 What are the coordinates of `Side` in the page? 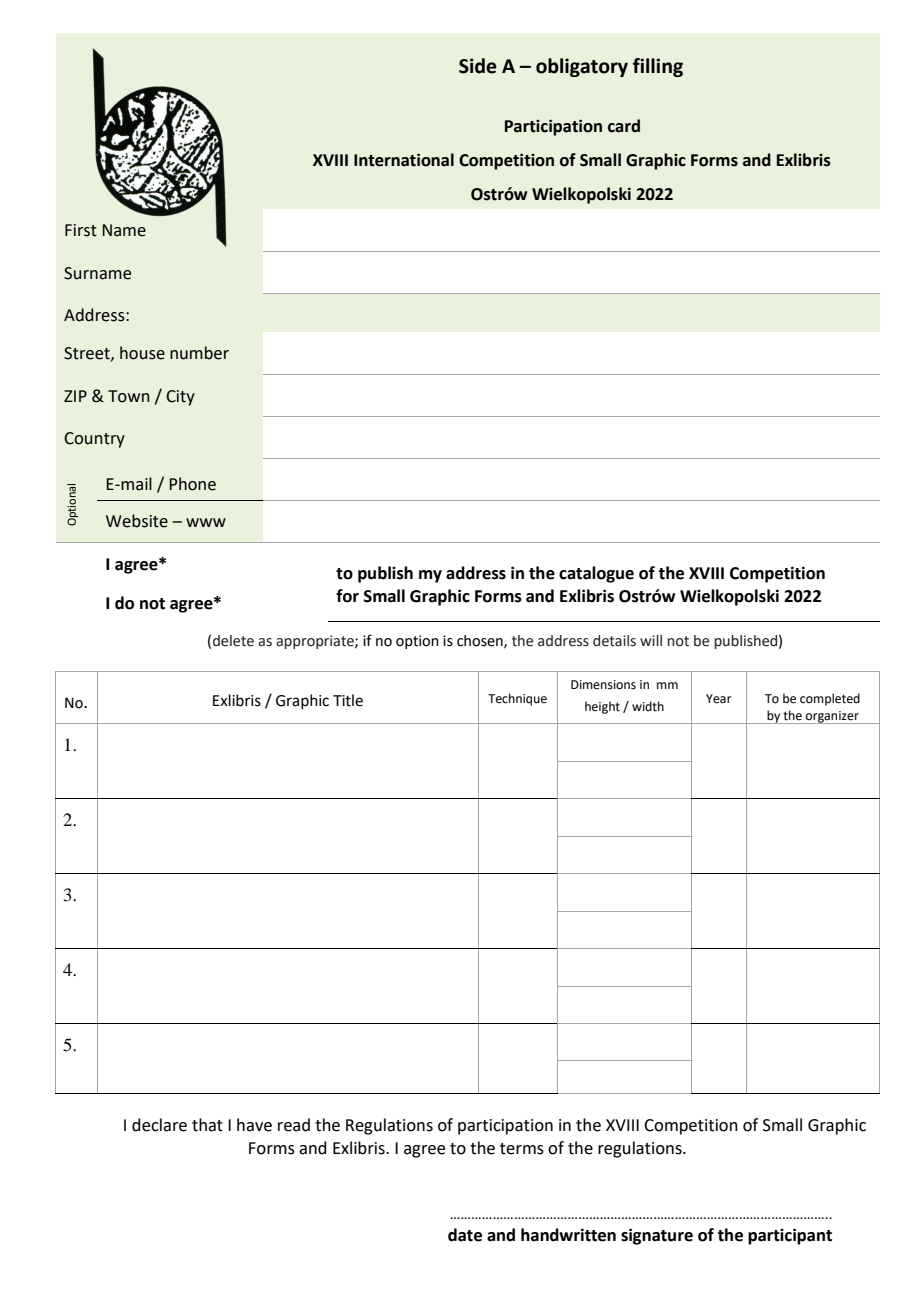 It's located at (478, 66).
